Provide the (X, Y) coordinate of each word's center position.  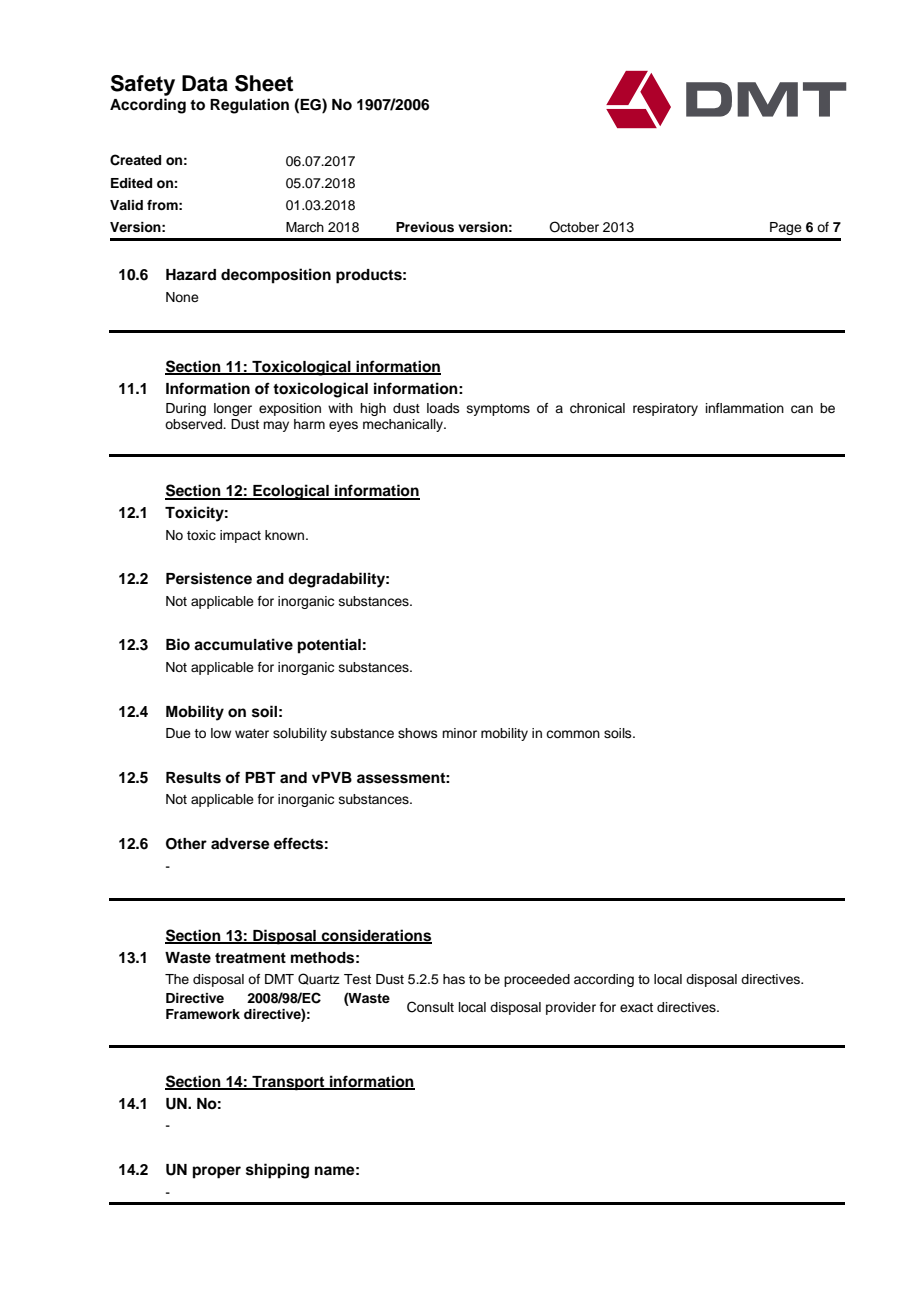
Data (205, 83)
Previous (425, 227)
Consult (430, 1007)
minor (459, 733)
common (573, 734)
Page (786, 228)
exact (636, 1007)
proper (217, 1172)
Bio (178, 644)
